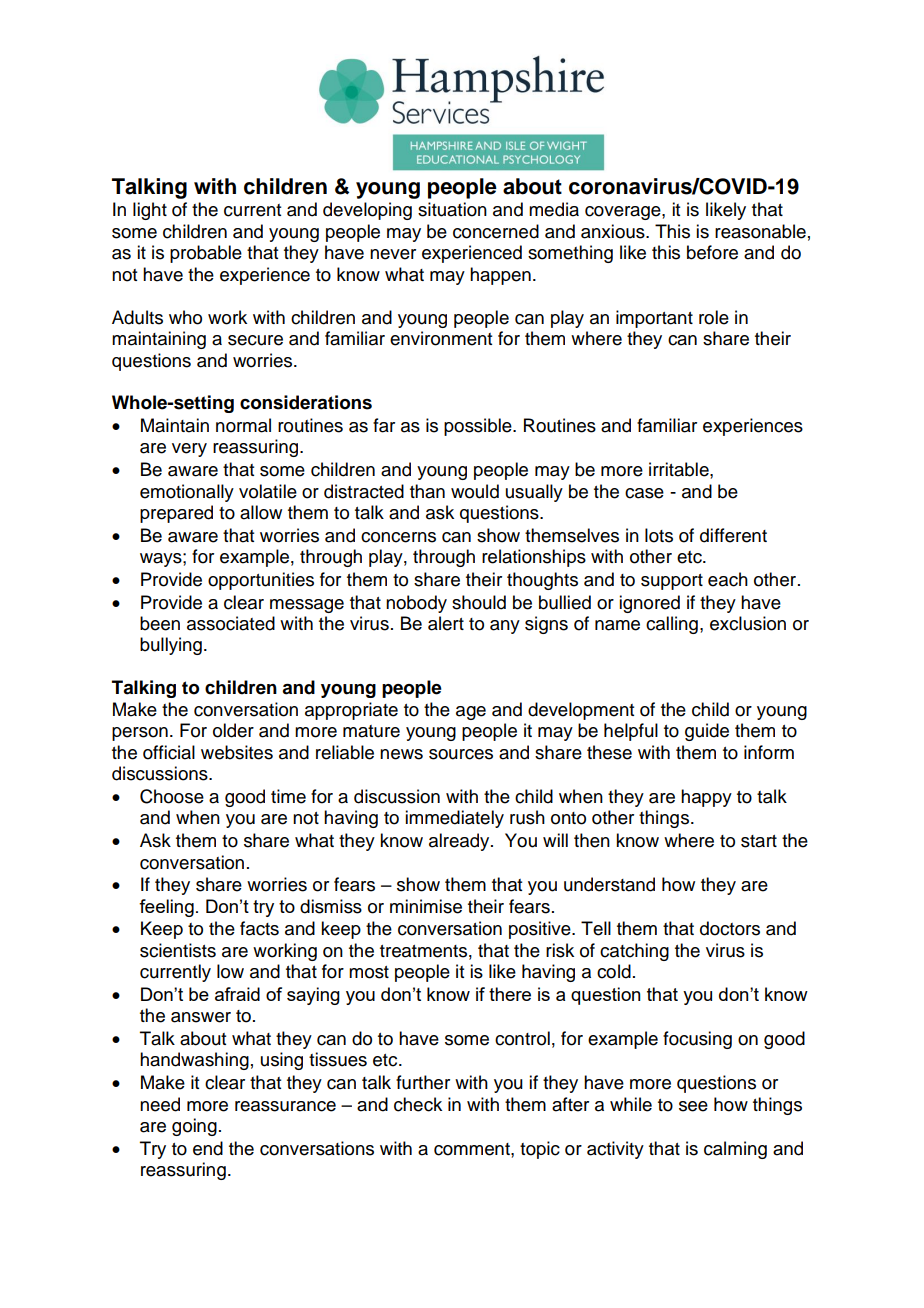  Describe the element at coordinates (706, 798) in the document. I see `happy` at that location.
